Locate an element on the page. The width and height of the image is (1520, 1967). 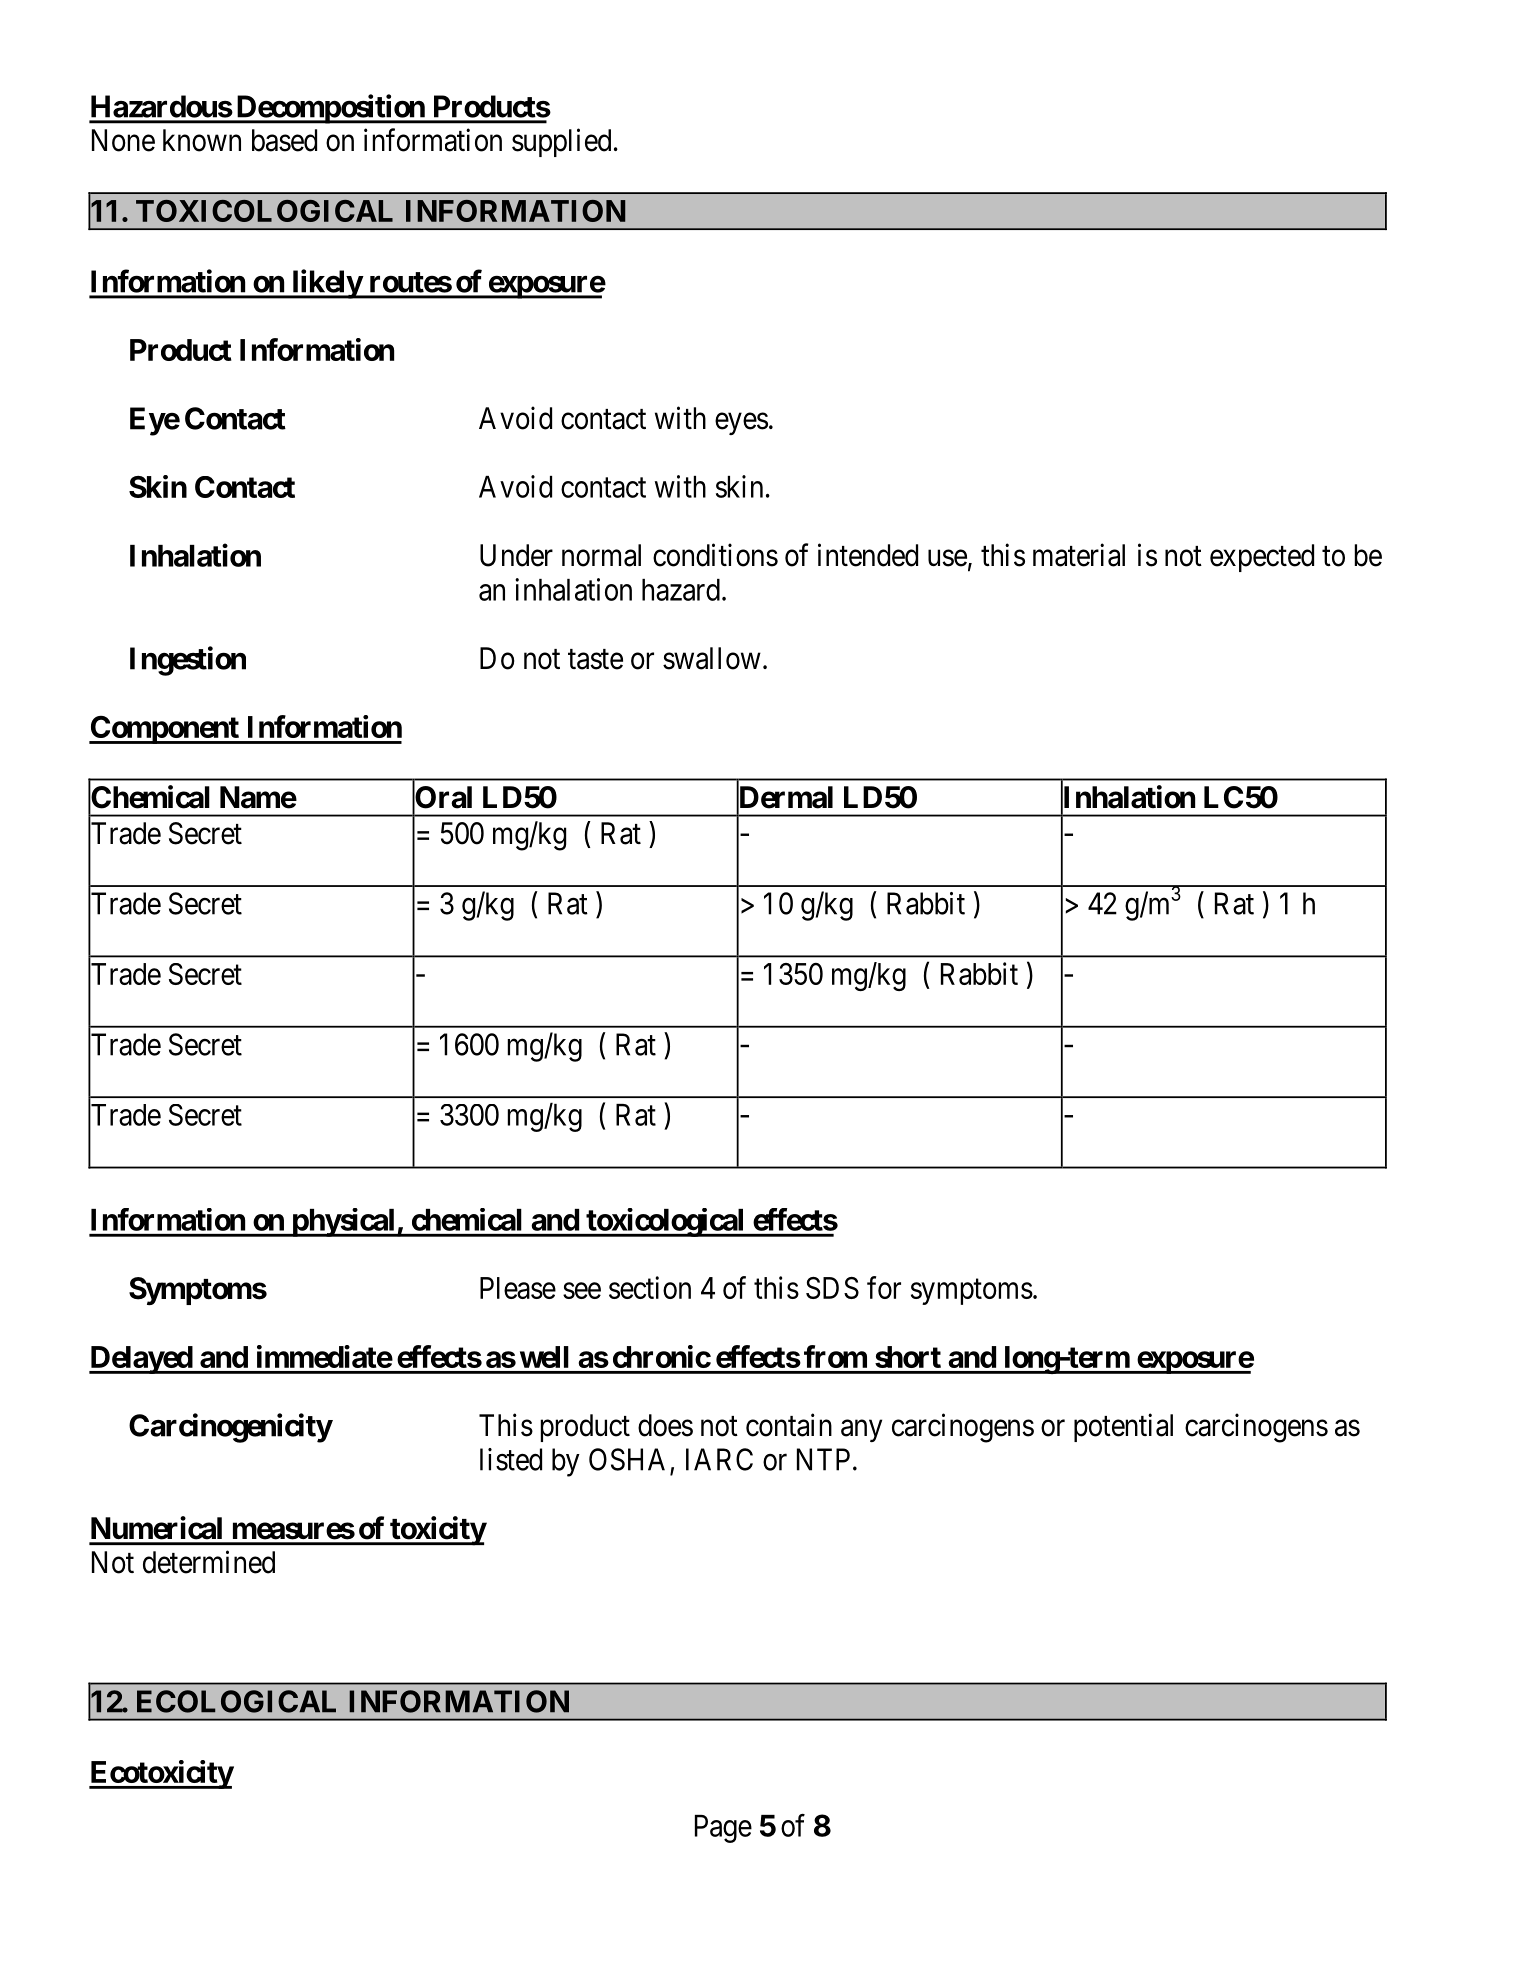
supplied is located at coordinates (561, 142).
